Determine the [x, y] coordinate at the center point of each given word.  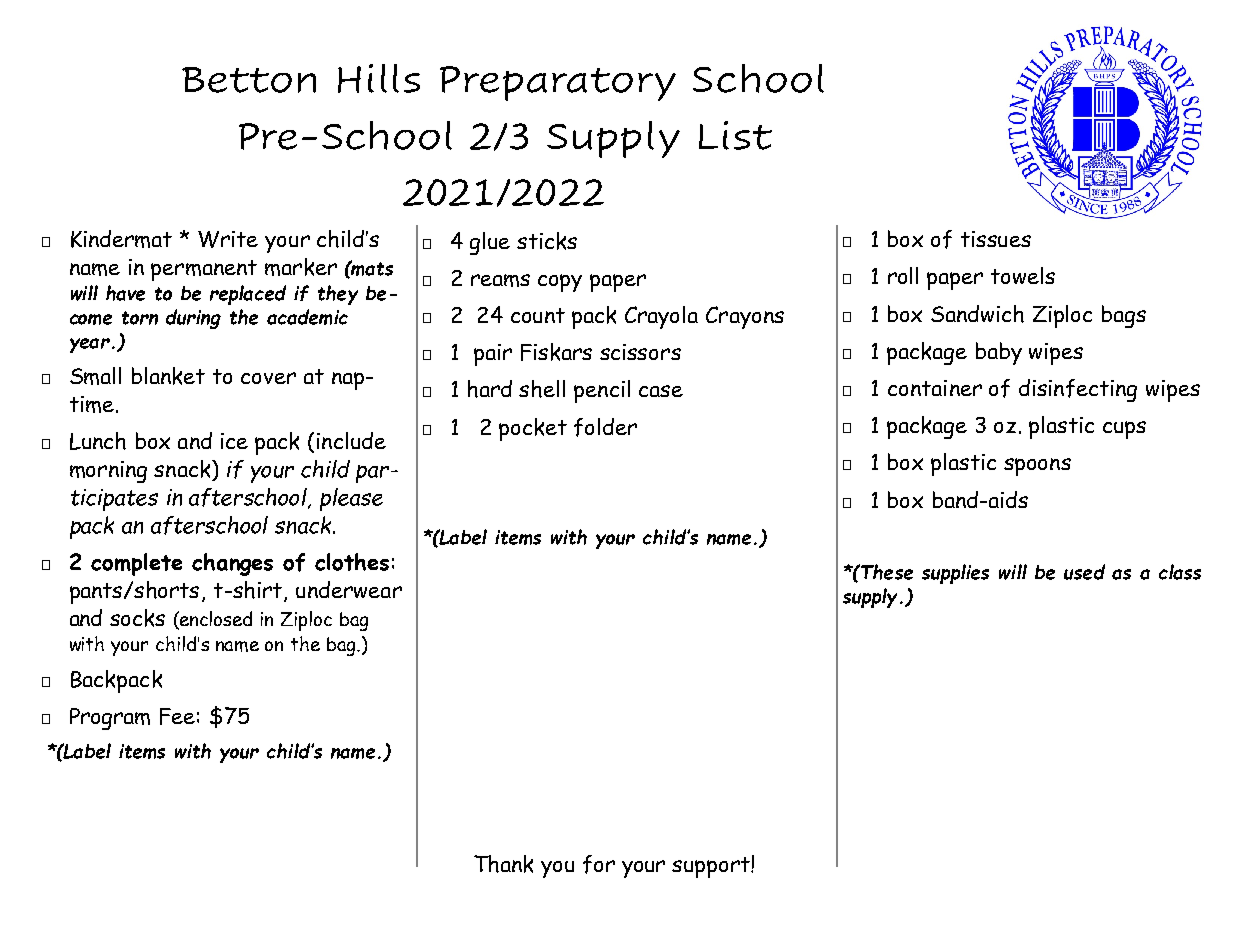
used [1084, 572]
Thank [503, 864]
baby [999, 353]
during [193, 319]
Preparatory [558, 83]
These [886, 572]
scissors [640, 352]
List [735, 135]
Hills [379, 78]
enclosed [215, 620]
